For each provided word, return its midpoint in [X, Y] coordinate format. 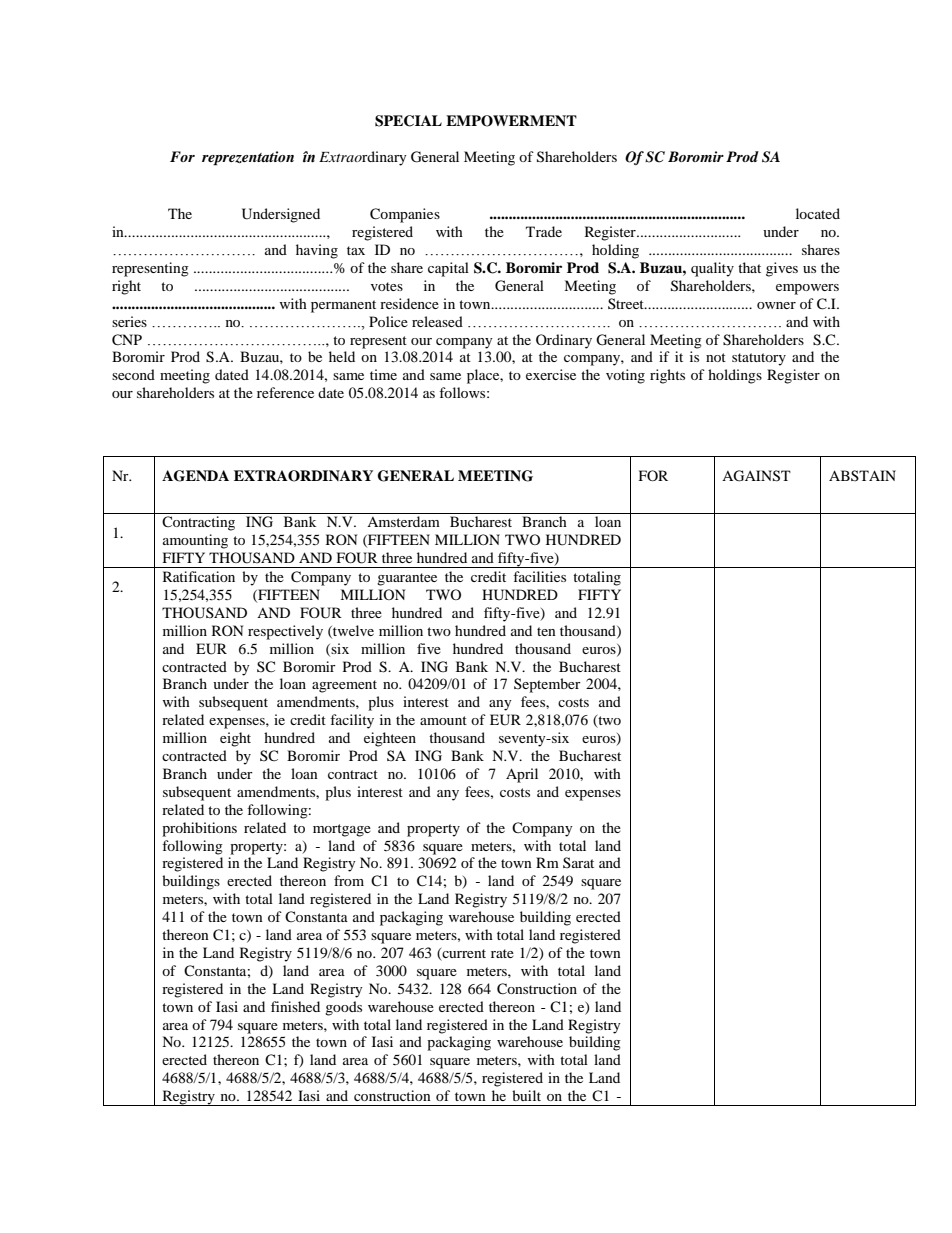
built [526, 1095]
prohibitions [199, 829]
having [317, 251]
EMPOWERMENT [511, 121]
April [522, 775]
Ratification [199, 576]
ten [546, 631]
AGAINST [756, 476]
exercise [551, 374]
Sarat [578, 862]
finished [295, 1006]
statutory [759, 359]
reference [285, 392]
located [818, 213]
